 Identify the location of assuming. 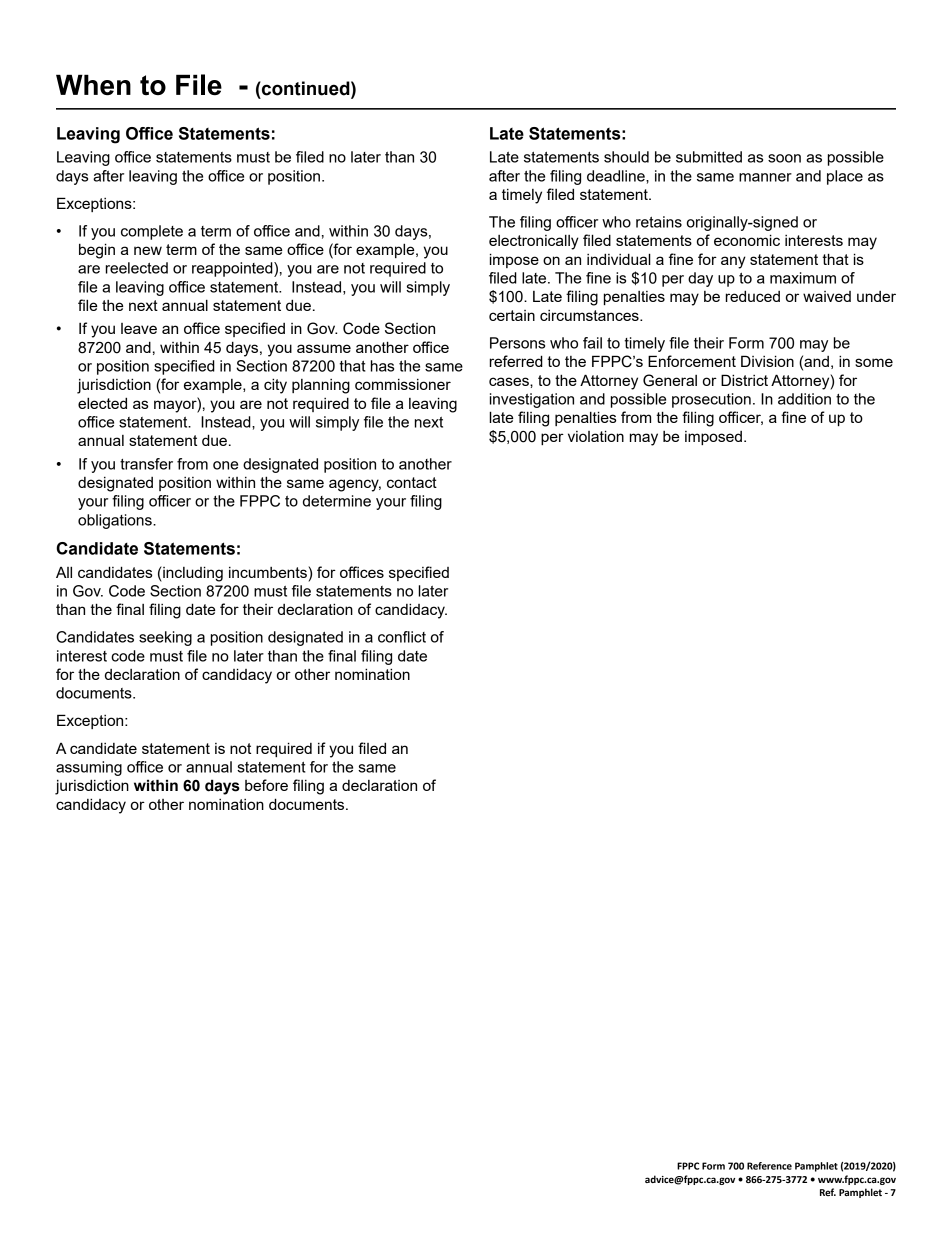
(89, 768).
